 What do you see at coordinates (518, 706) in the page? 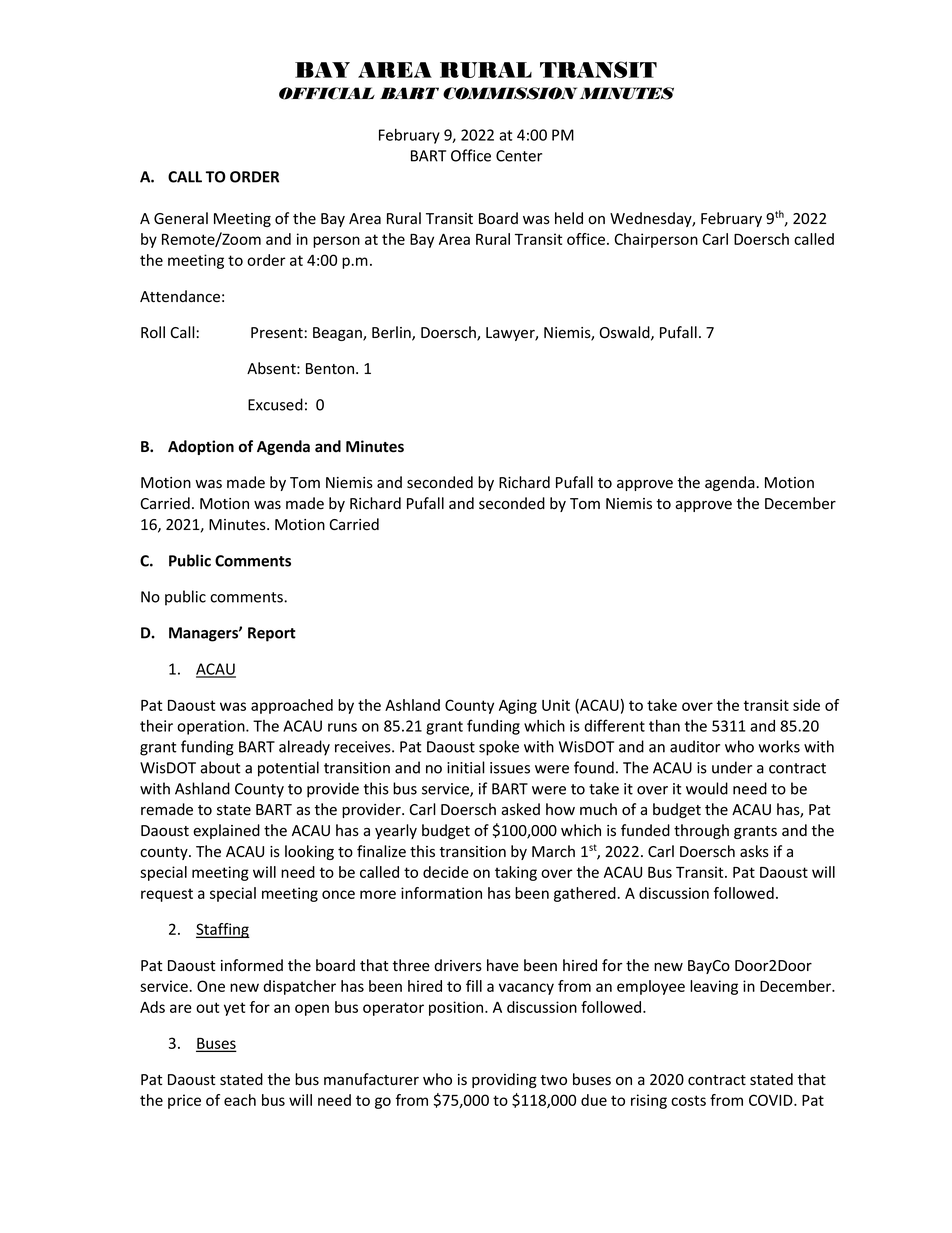
I see `Aging` at bounding box center [518, 706].
